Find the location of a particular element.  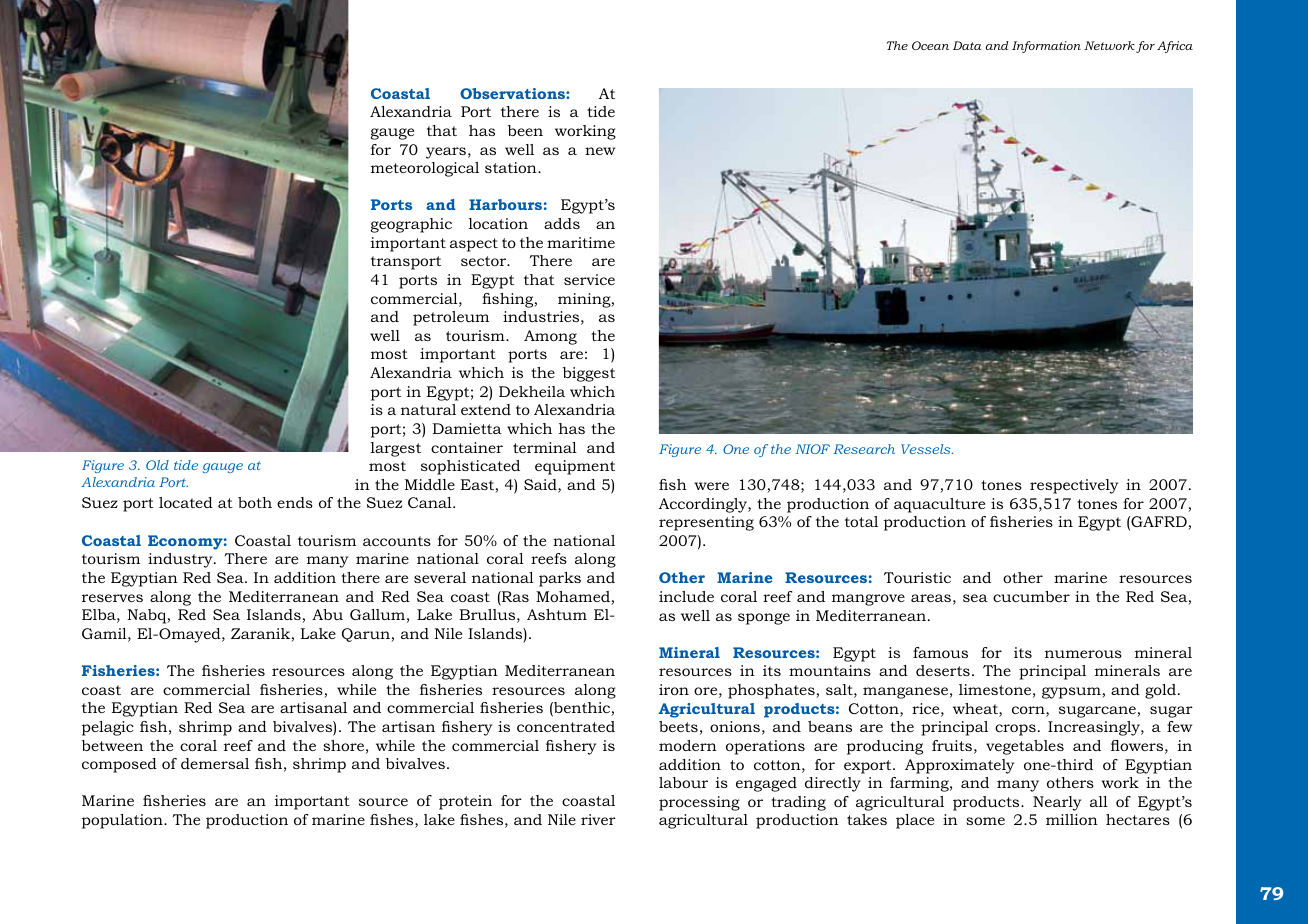

include is located at coordinates (686, 596).
